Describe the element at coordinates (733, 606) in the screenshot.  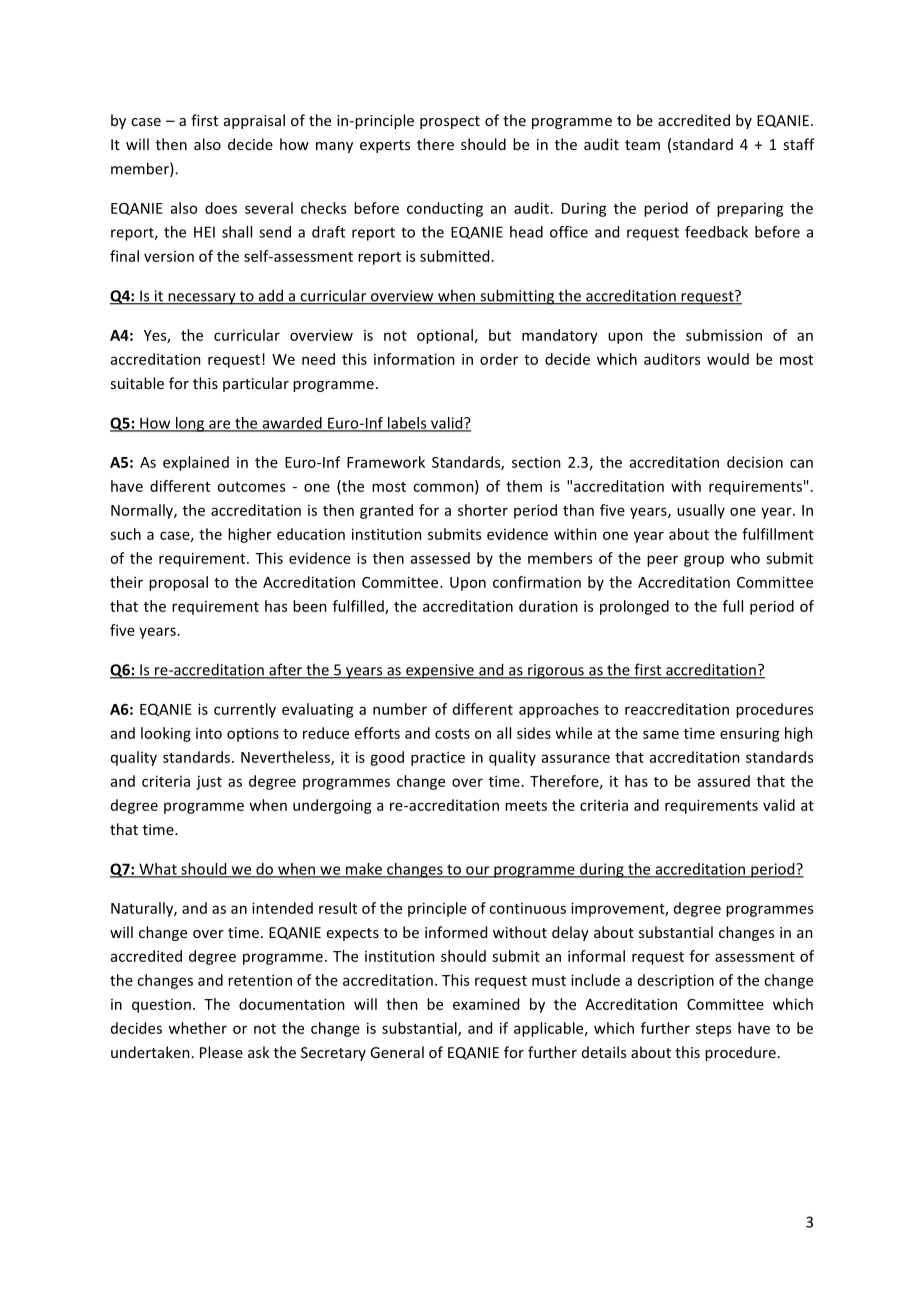
I see `full` at that location.
